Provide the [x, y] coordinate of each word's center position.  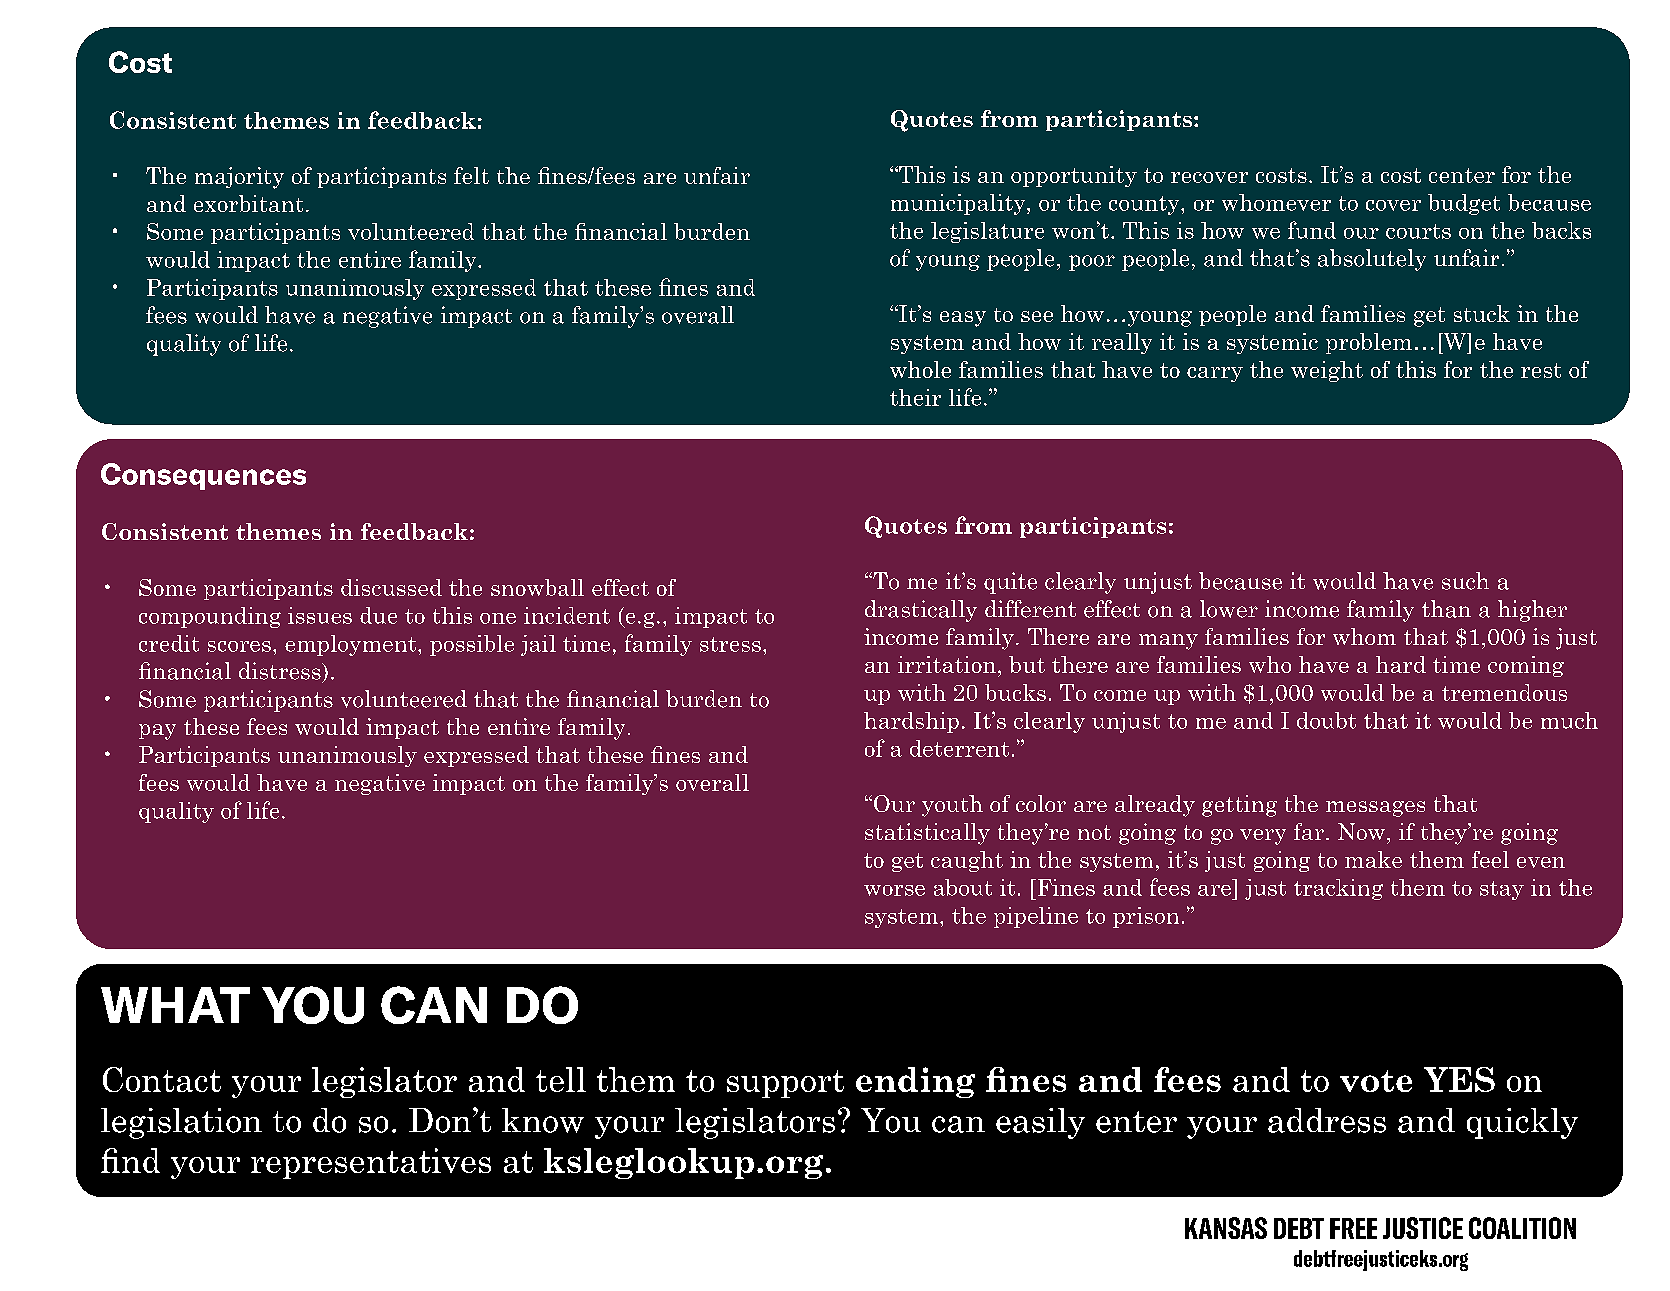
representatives [371, 1163]
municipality [959, 204]
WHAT [175, 1005]
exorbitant [248, 203]
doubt [1326, 720]
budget [1464, 204]
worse [894, 890]
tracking [1338, 889]
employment [352, 645]
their [915, 397]
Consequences [203, 476]
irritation [947, 664]
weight [1327, 371]
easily [1040, 1123]
